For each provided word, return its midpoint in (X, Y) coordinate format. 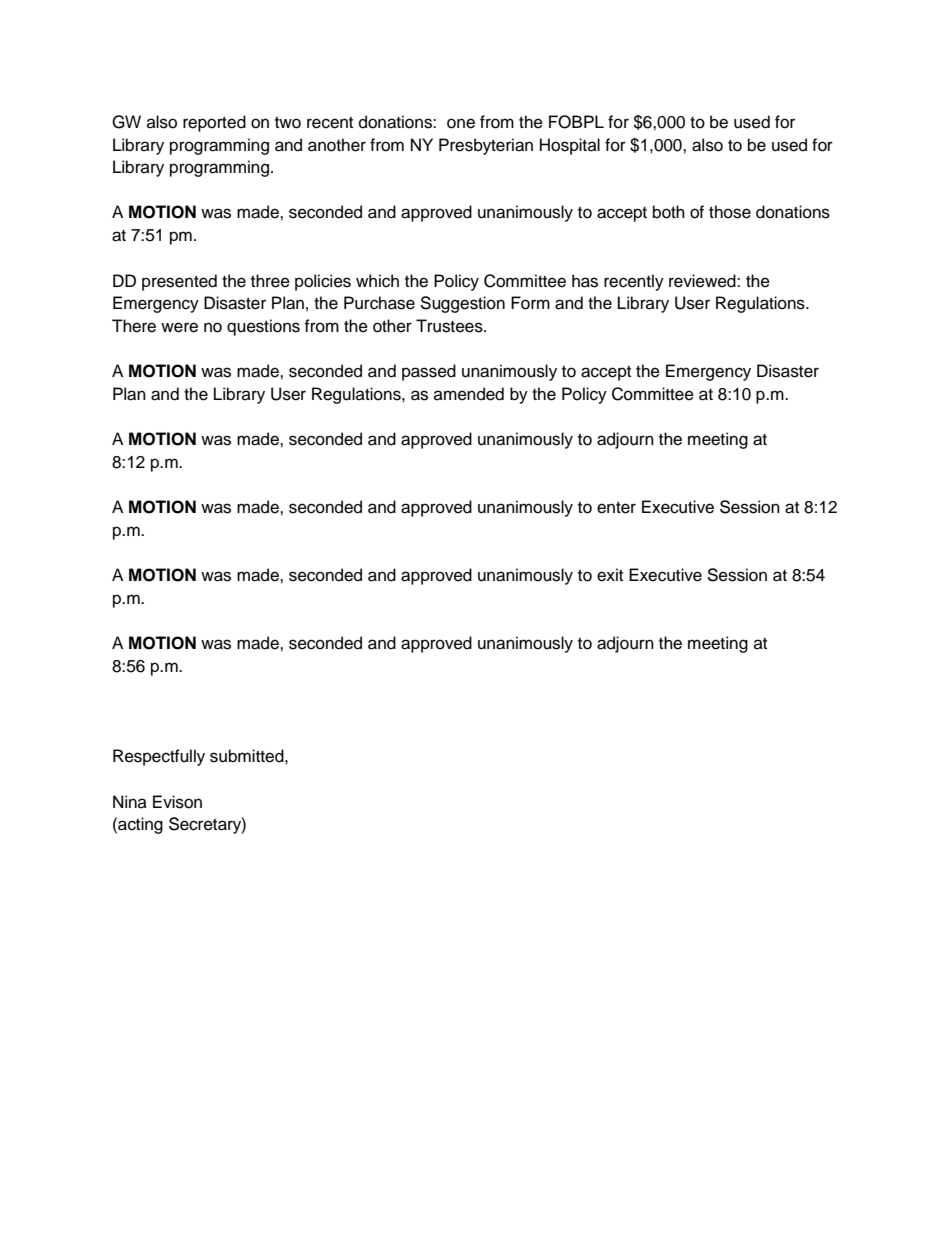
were (179, 327)
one (461, 123)
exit (610, 575)
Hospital (570, 146)
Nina (130, 801)
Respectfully (159, 757)
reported (214, 123)
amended (469, 394)
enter (616, 508)
